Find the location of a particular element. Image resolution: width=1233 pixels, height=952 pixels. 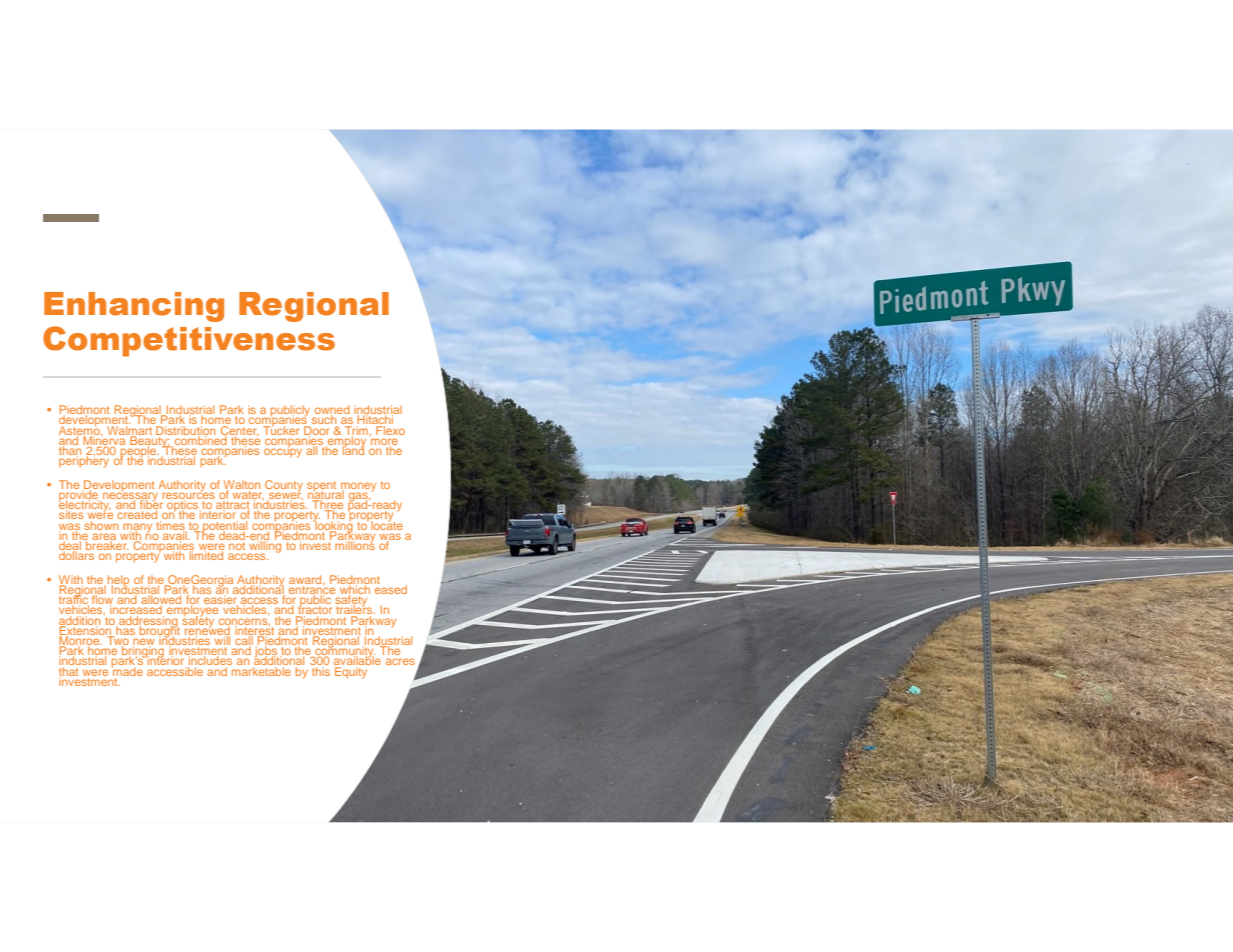

land is located at coordinates (353, 449).
